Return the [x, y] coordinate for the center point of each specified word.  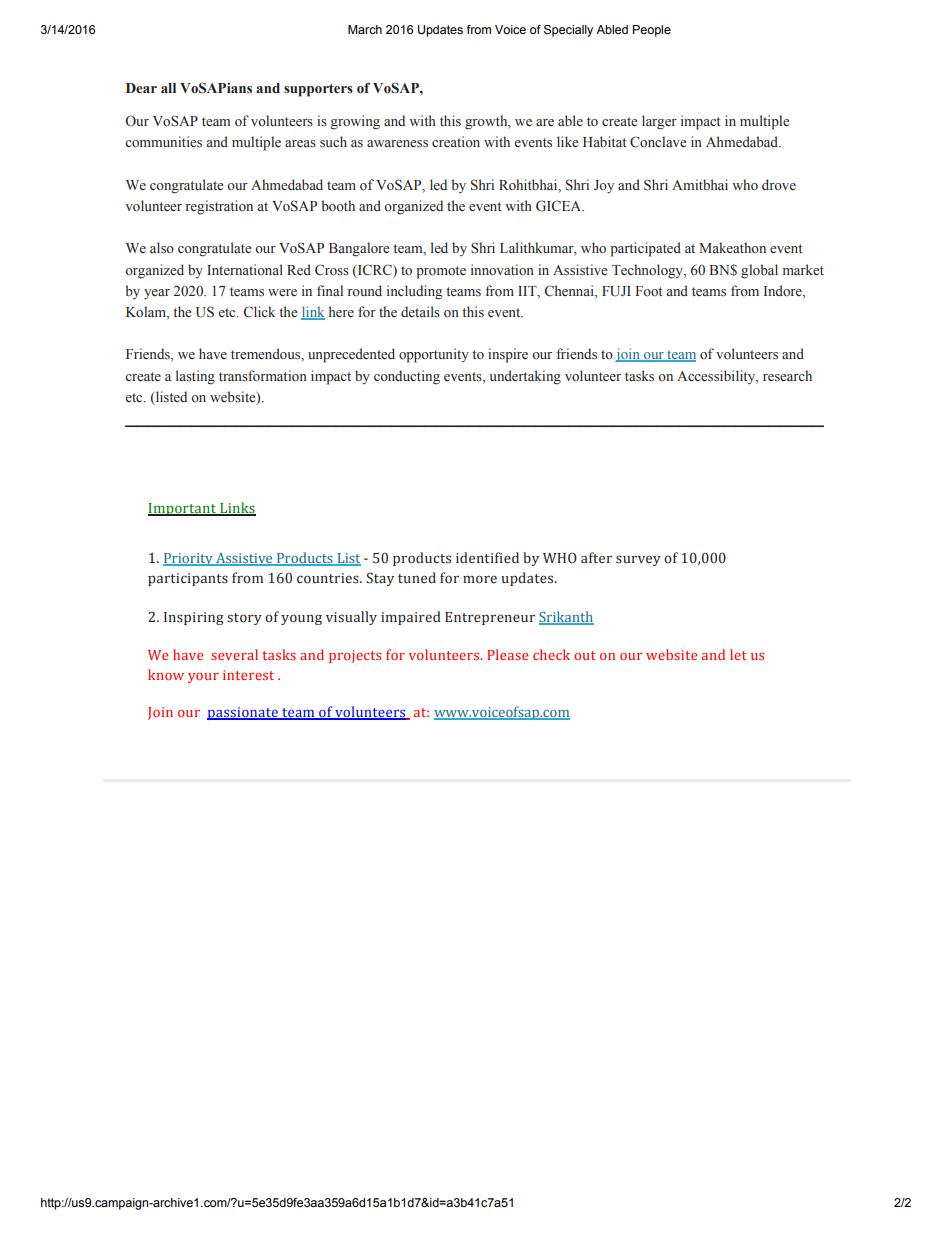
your [203, 678]
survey [638, 560]
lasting [195, 377]
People [652, 31]
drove [779, 184]
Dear [141, 88]
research [787, 376]
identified [487, 558]
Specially [568, 31]
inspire [508, 355]
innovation [502, 270]
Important [183, 509]
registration [219, 207]
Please [507, 654]
